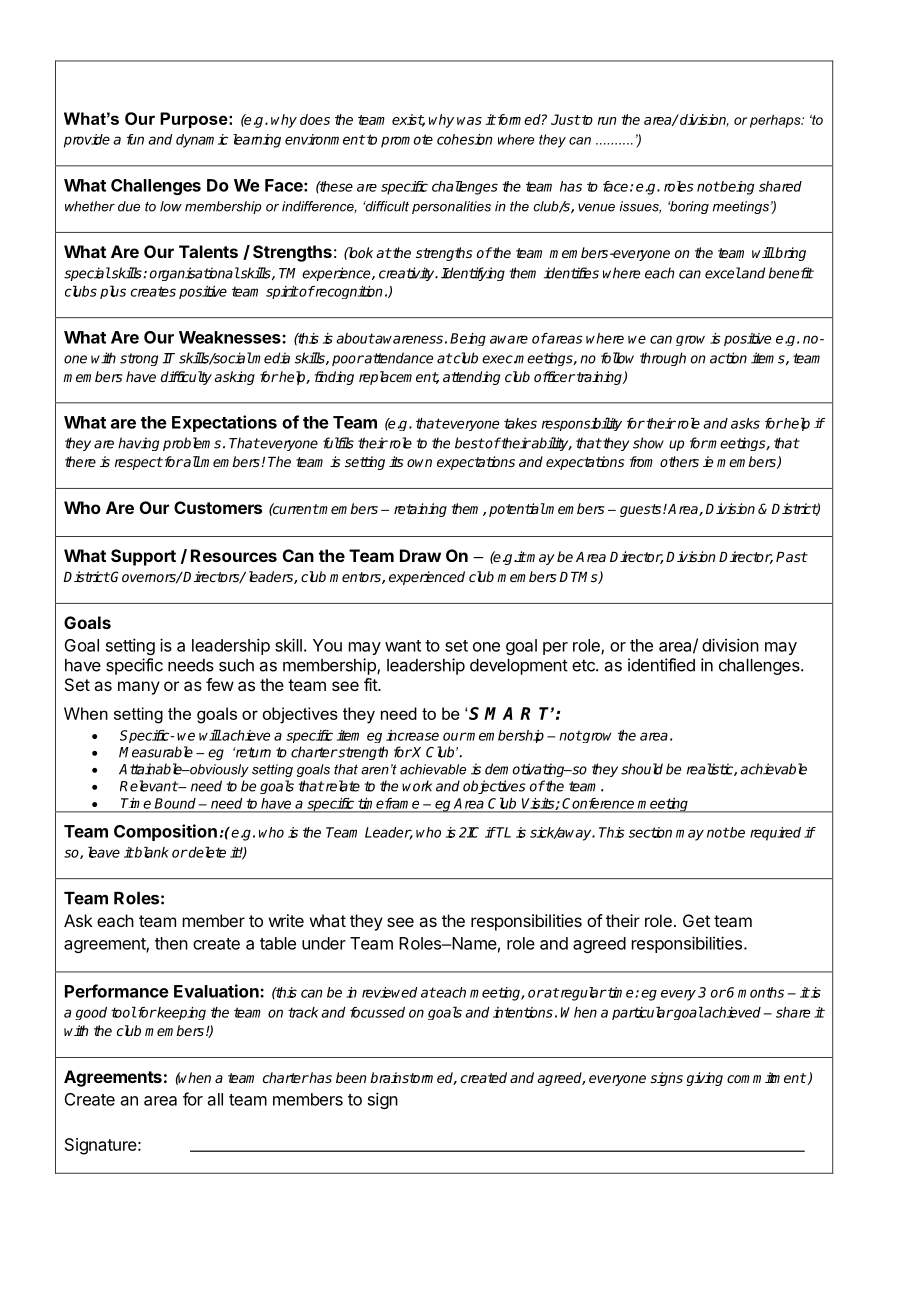 This page has height=1308, width=924. Describe the element at coordinates (607, 121) in the page. I see `run` at that location.
